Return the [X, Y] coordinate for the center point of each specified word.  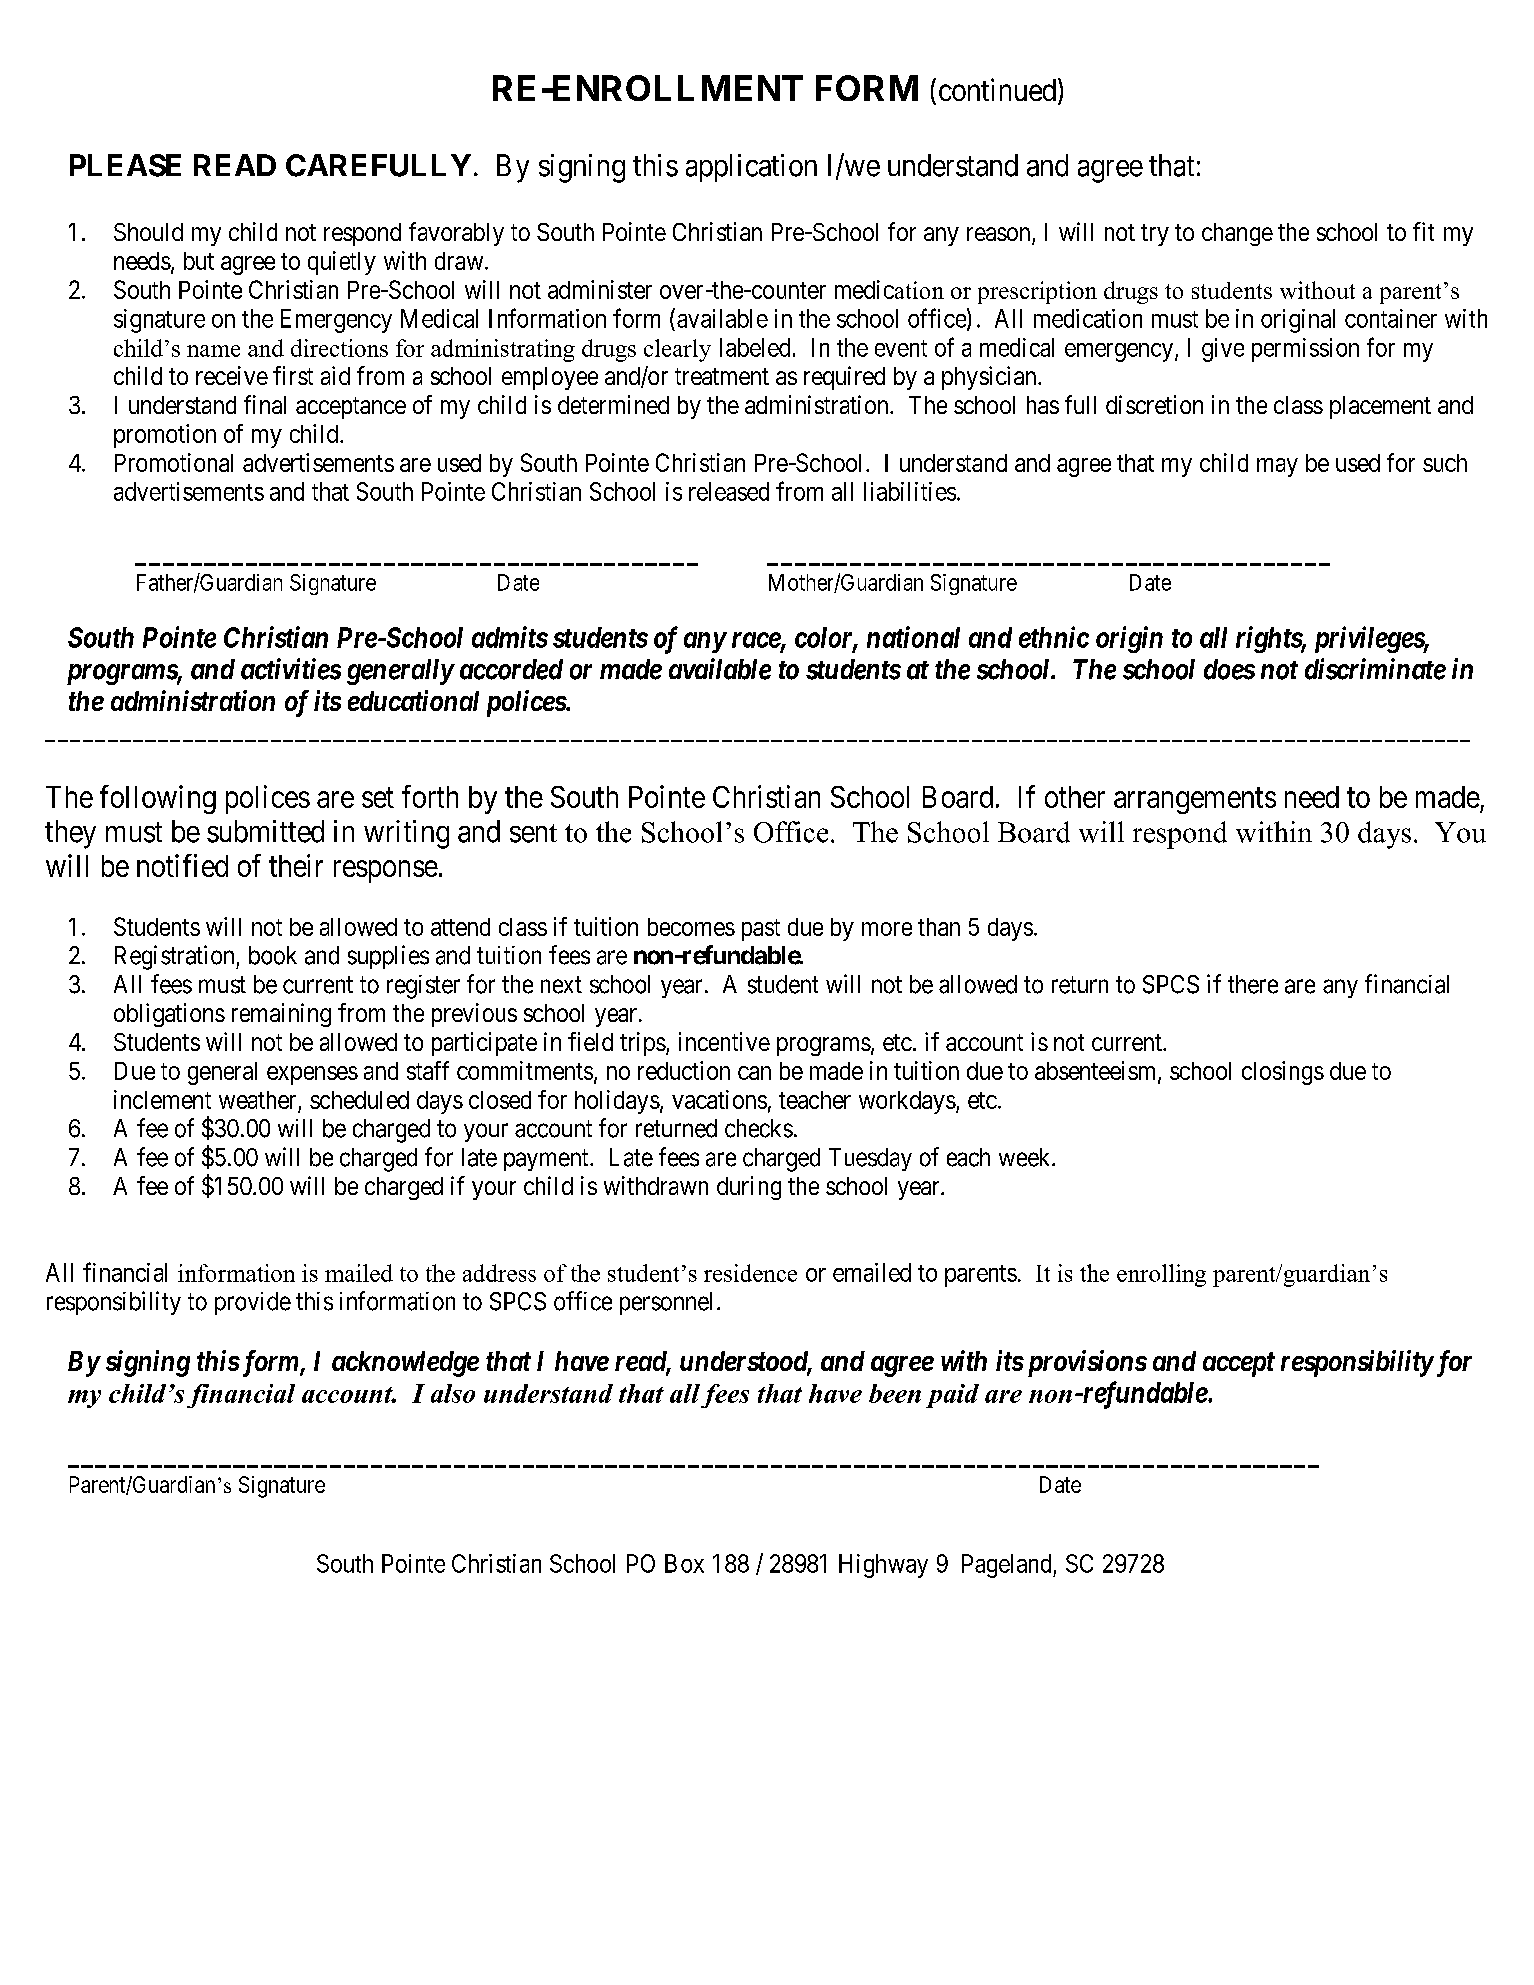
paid [952, 1396]
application [751, 168]
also [453, 1393]
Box [684, 1563]
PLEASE [125, 165]
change [1237, 234]
